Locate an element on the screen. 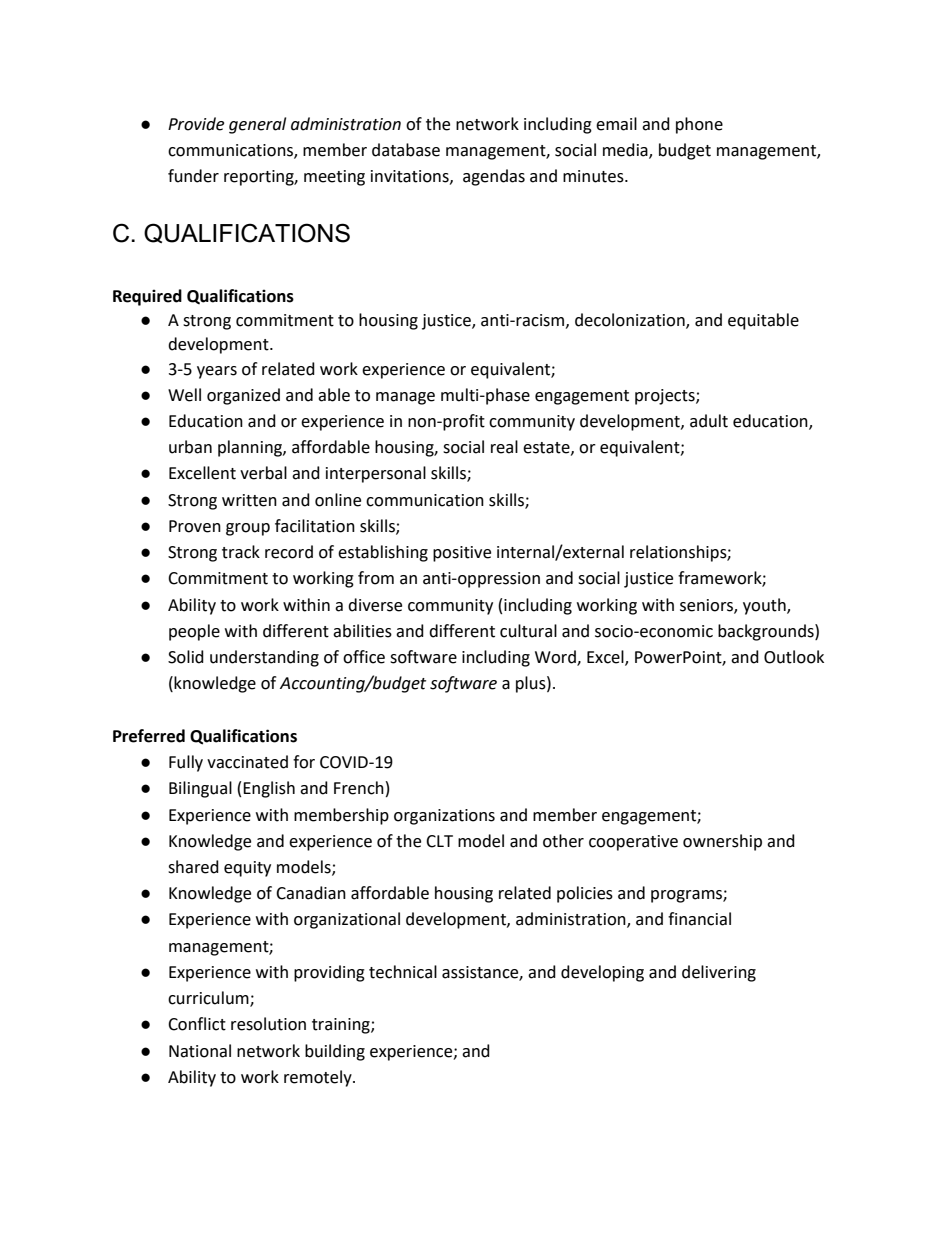  positive is located at coordinates (462, 554).
